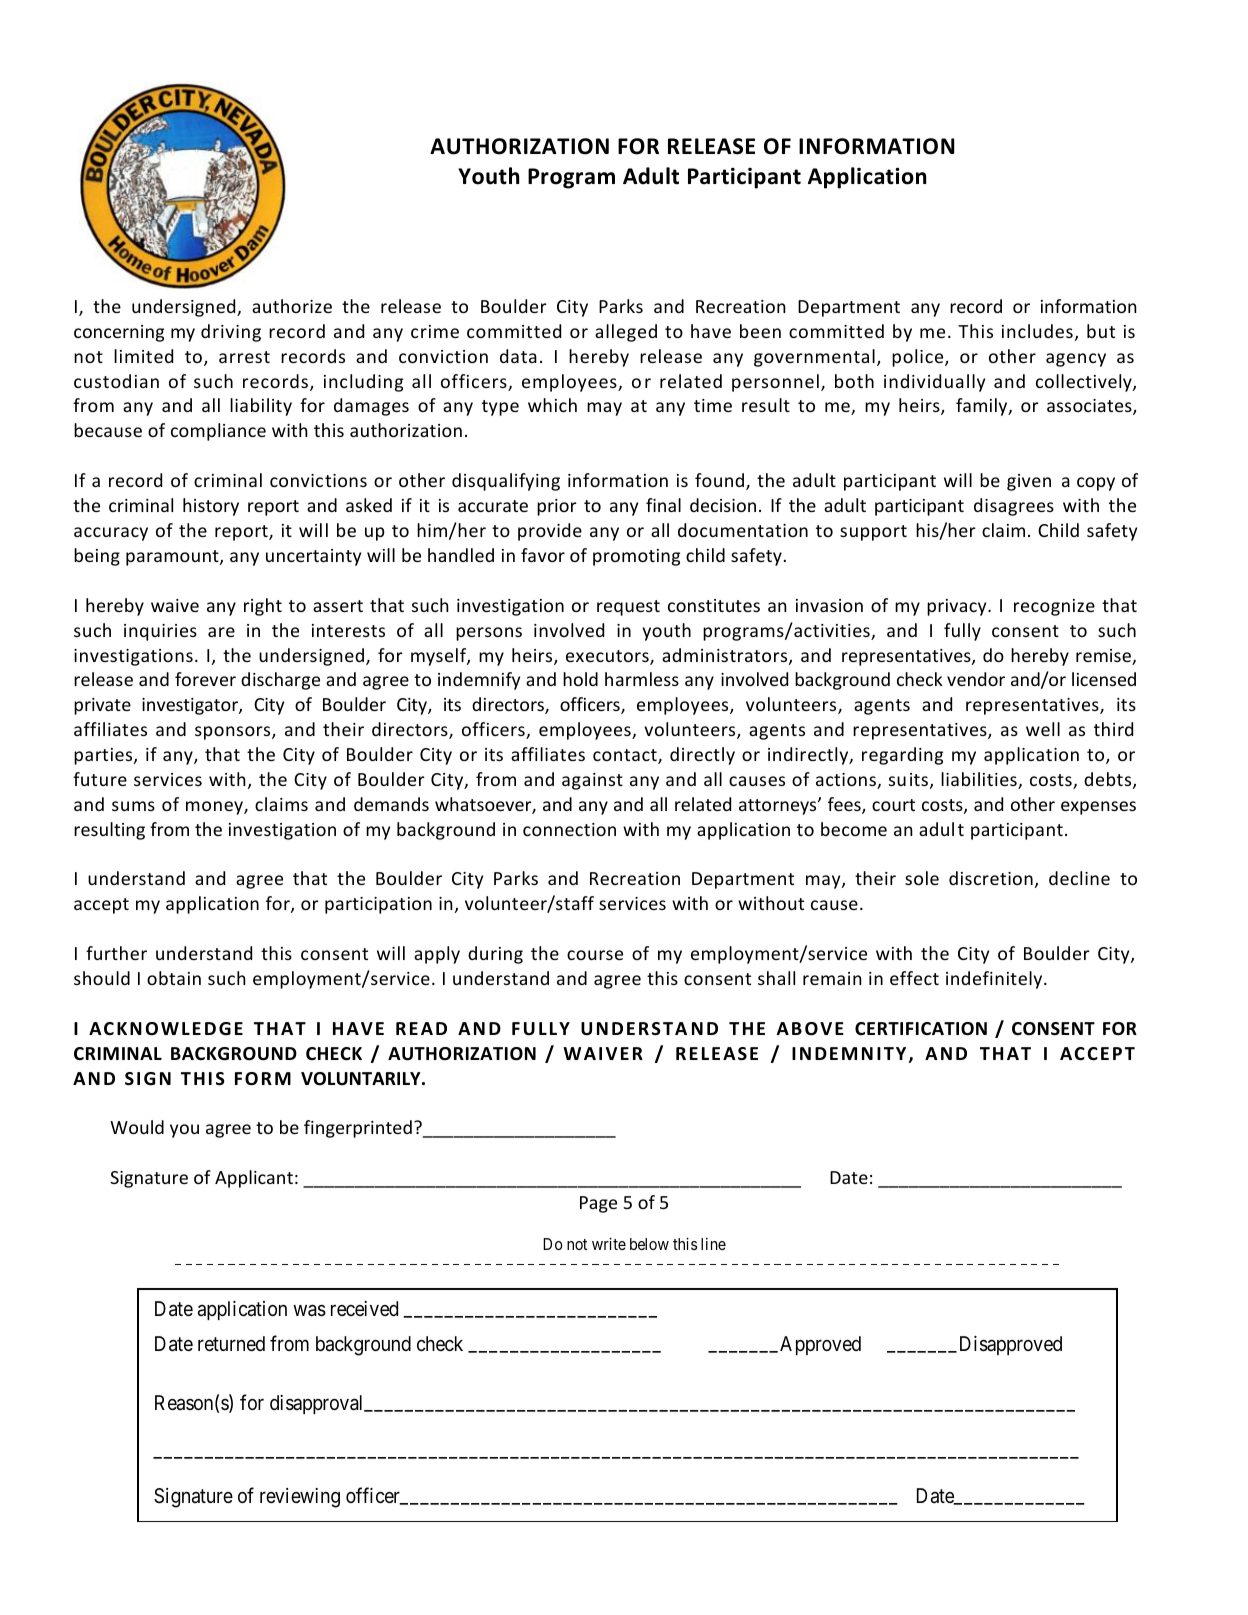 The height and width of the image is (1615, 1248). I want to click on alleged, so click(626, 333).
